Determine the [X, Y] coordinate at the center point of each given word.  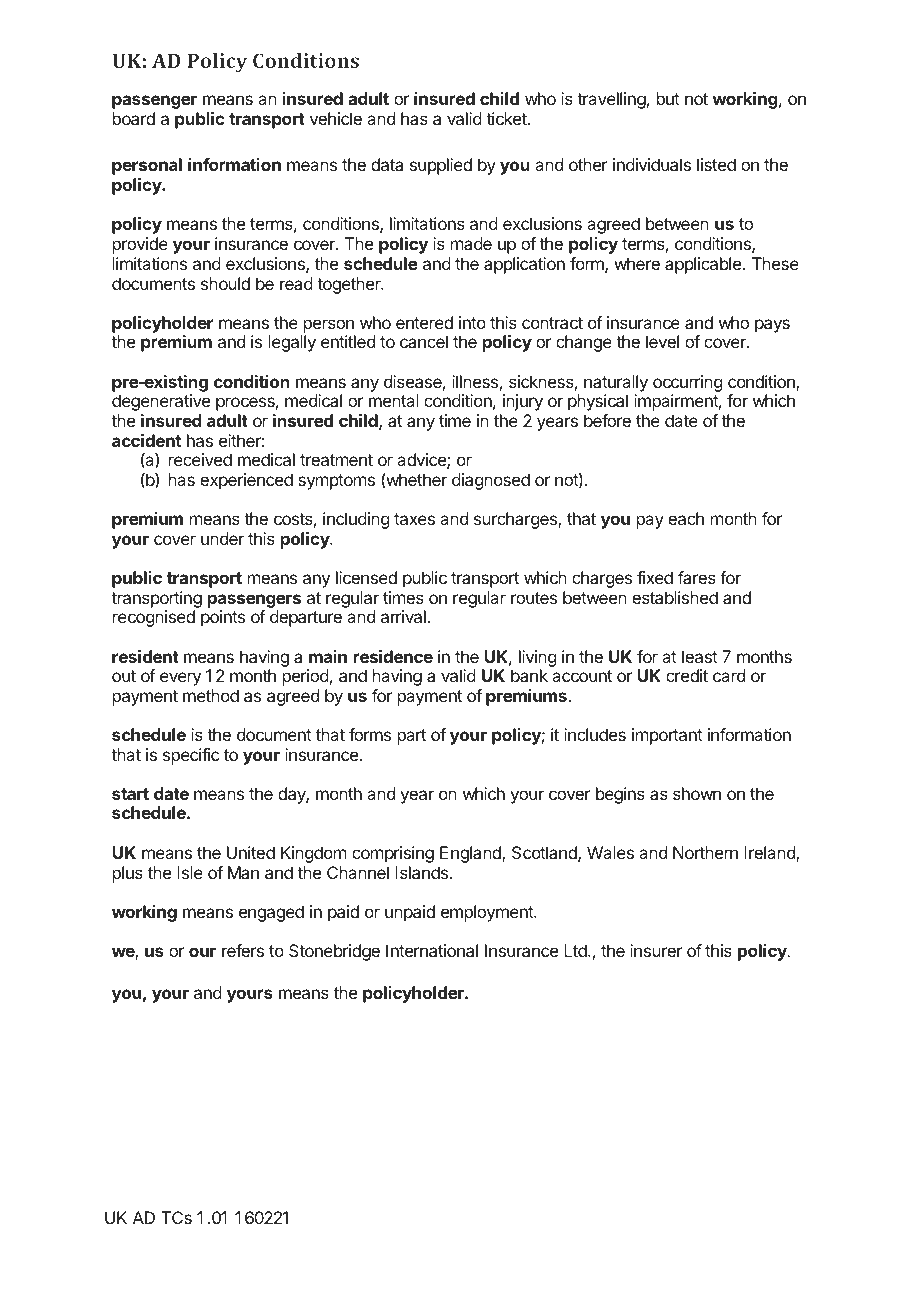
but [668, 98]
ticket [507, 118]
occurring [687, 383]
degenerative [161, 402]
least [700, 656]
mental [394, 400]
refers [243, 950]
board [134, 118]
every [180, 679]
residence [393, 656]
